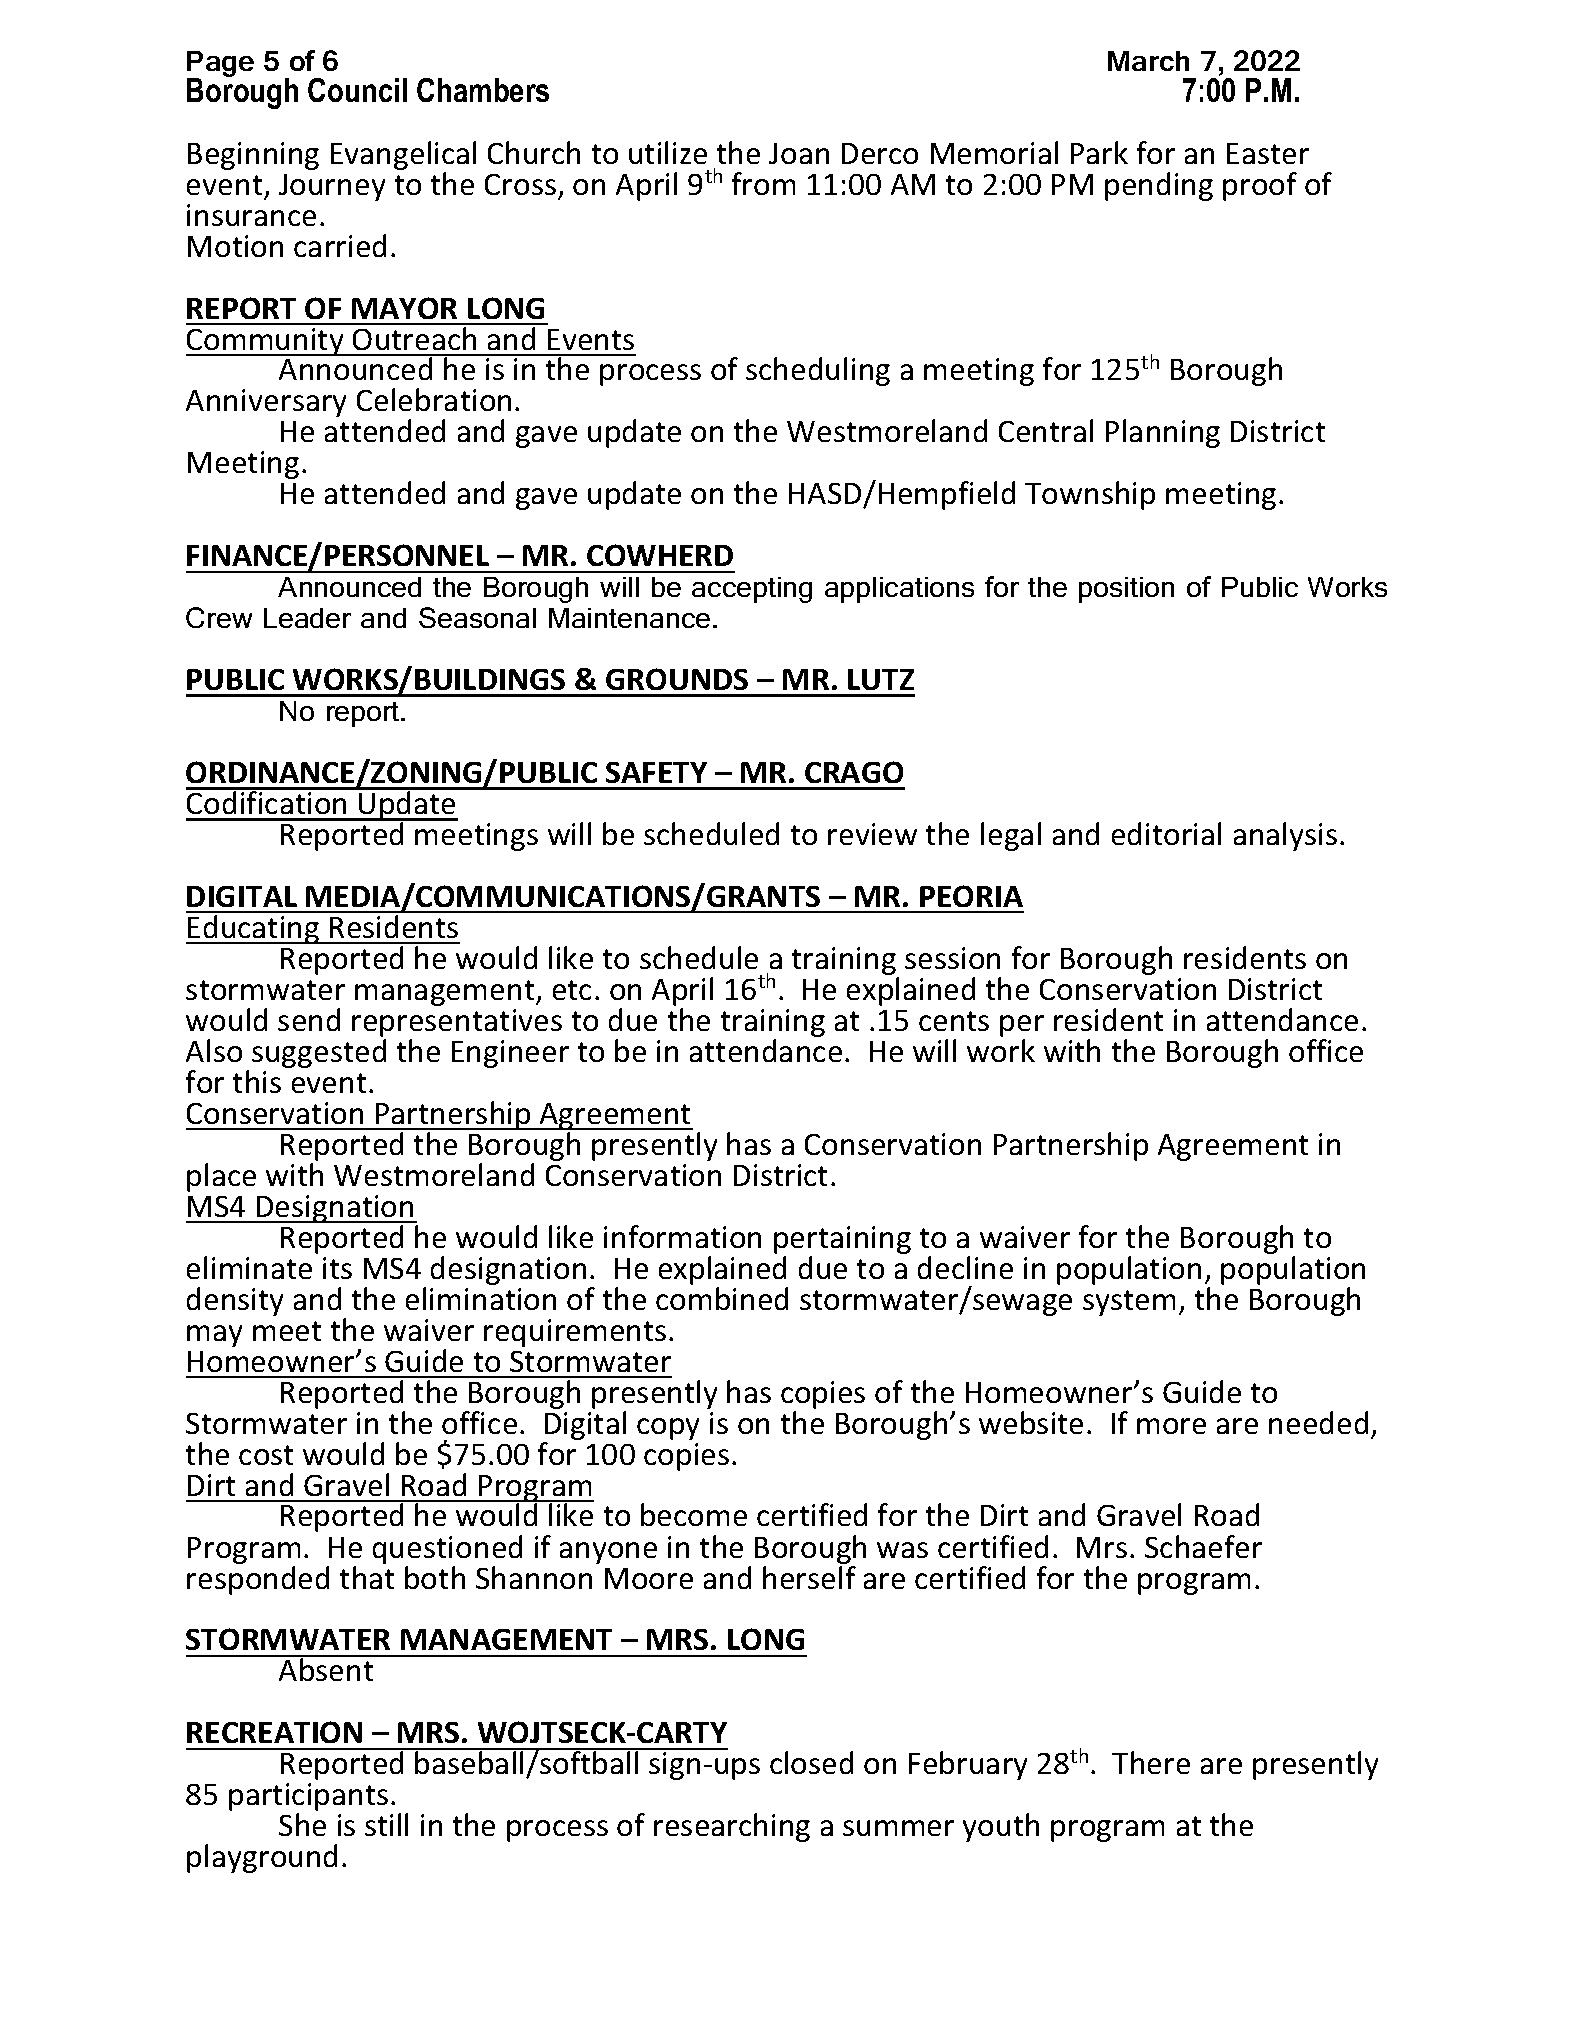 Image resolution: width=1580 pixels, height=2044 pixels. What do you see at coordinates (1126, 590) in the document?
I see `position` at bounding box center [1126, 590].
